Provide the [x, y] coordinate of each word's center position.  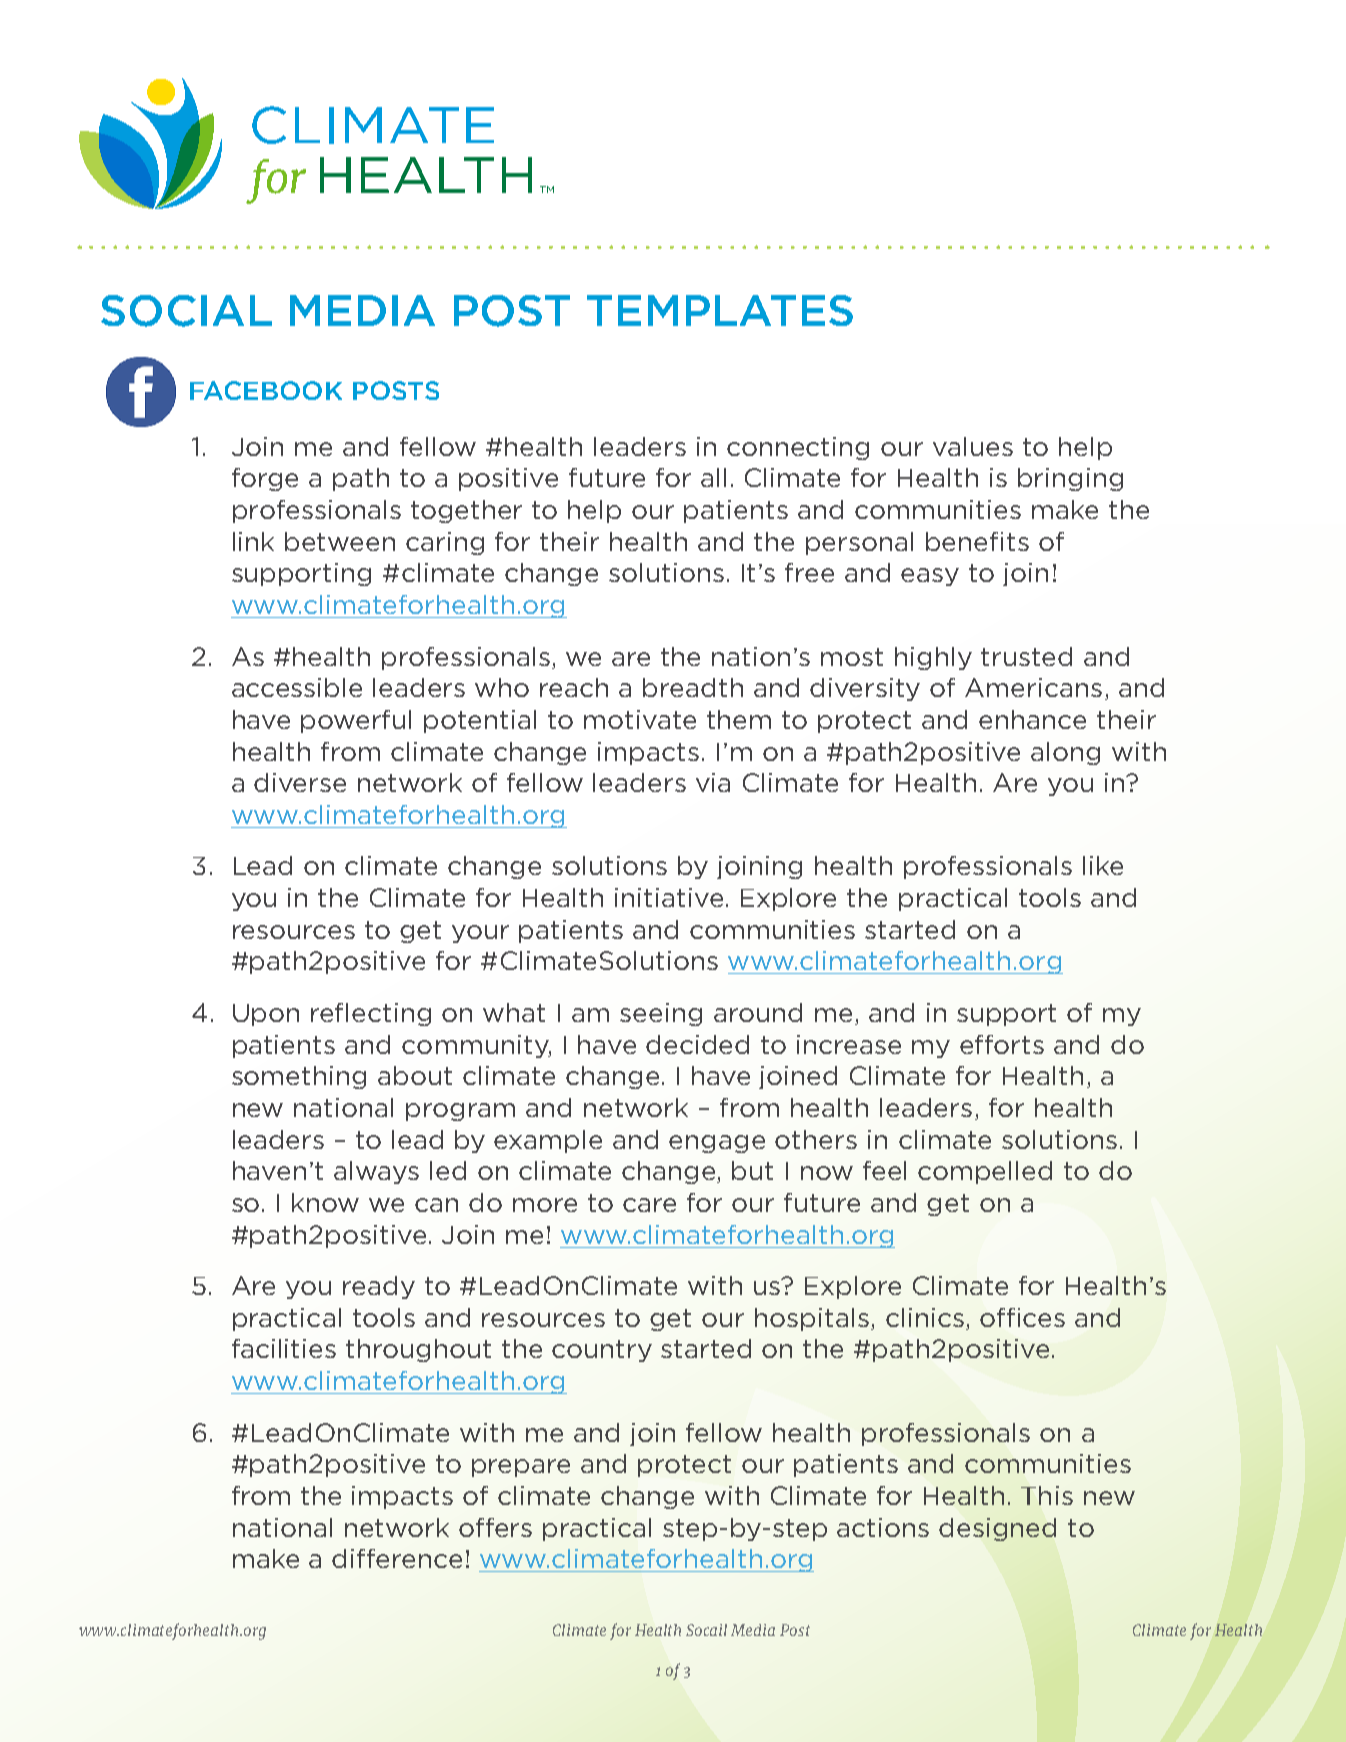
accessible [297, 687]
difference [397, 1558]
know [325, 1202]
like [1103, 865]
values [973, 446]
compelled [985, 1172]
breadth [693, 687]
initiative [669, 897]
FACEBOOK [266, 390]
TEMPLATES [720, 310]
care [649, 1205]
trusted [1026, 656]
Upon [266, 1015]
